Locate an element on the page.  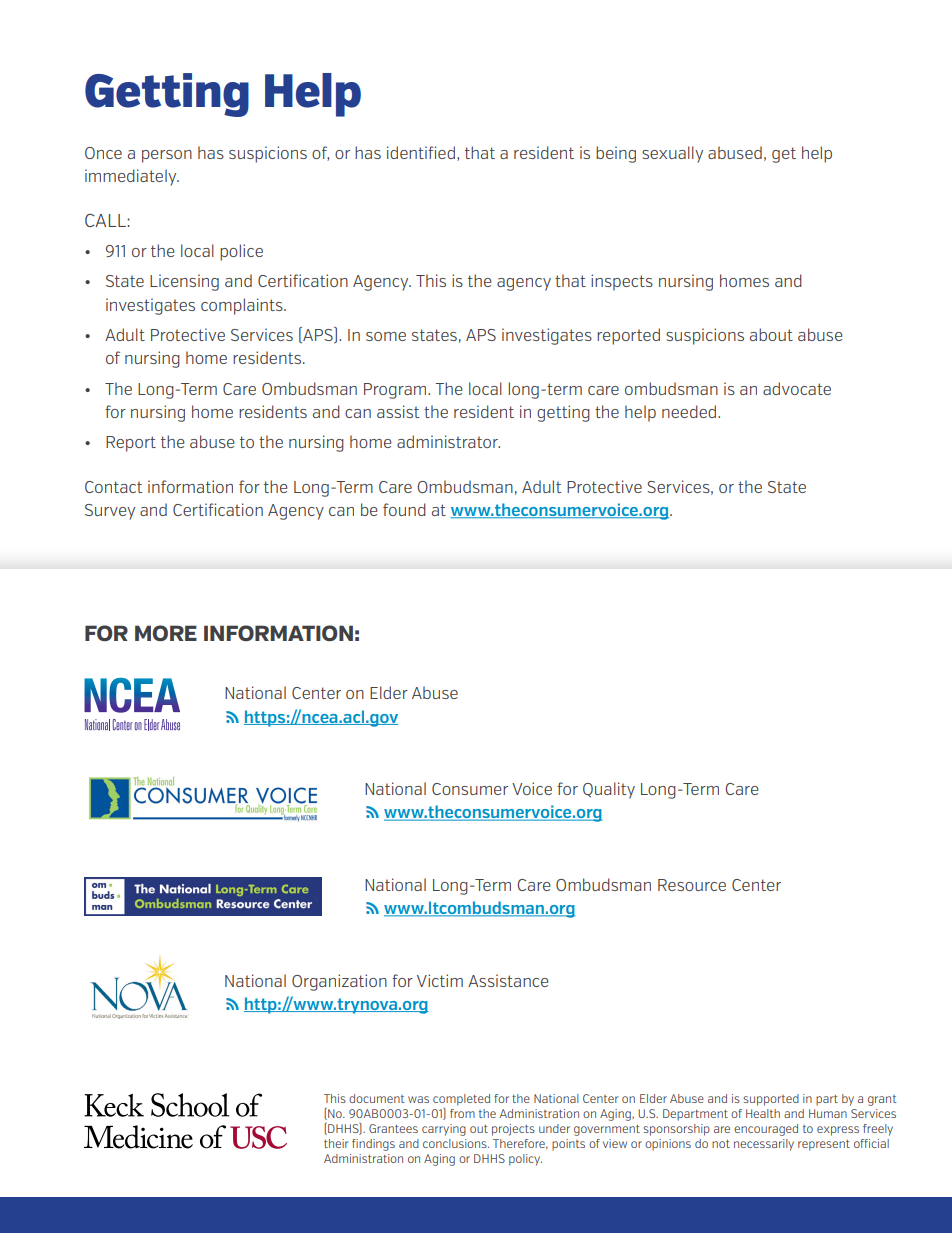
needed is located at coordinates (690, 411).
